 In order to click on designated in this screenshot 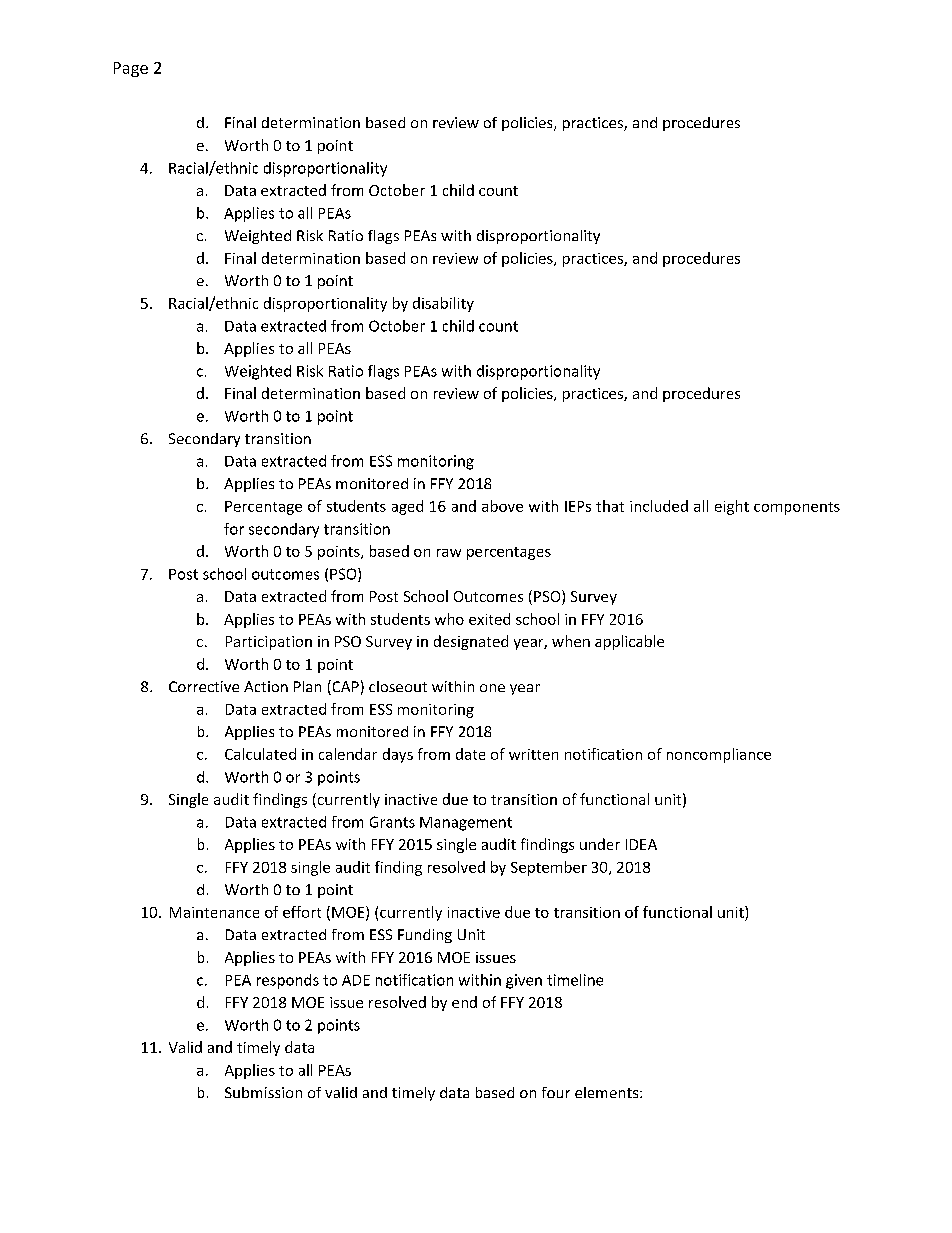, I will do `click(471, 642)`.
